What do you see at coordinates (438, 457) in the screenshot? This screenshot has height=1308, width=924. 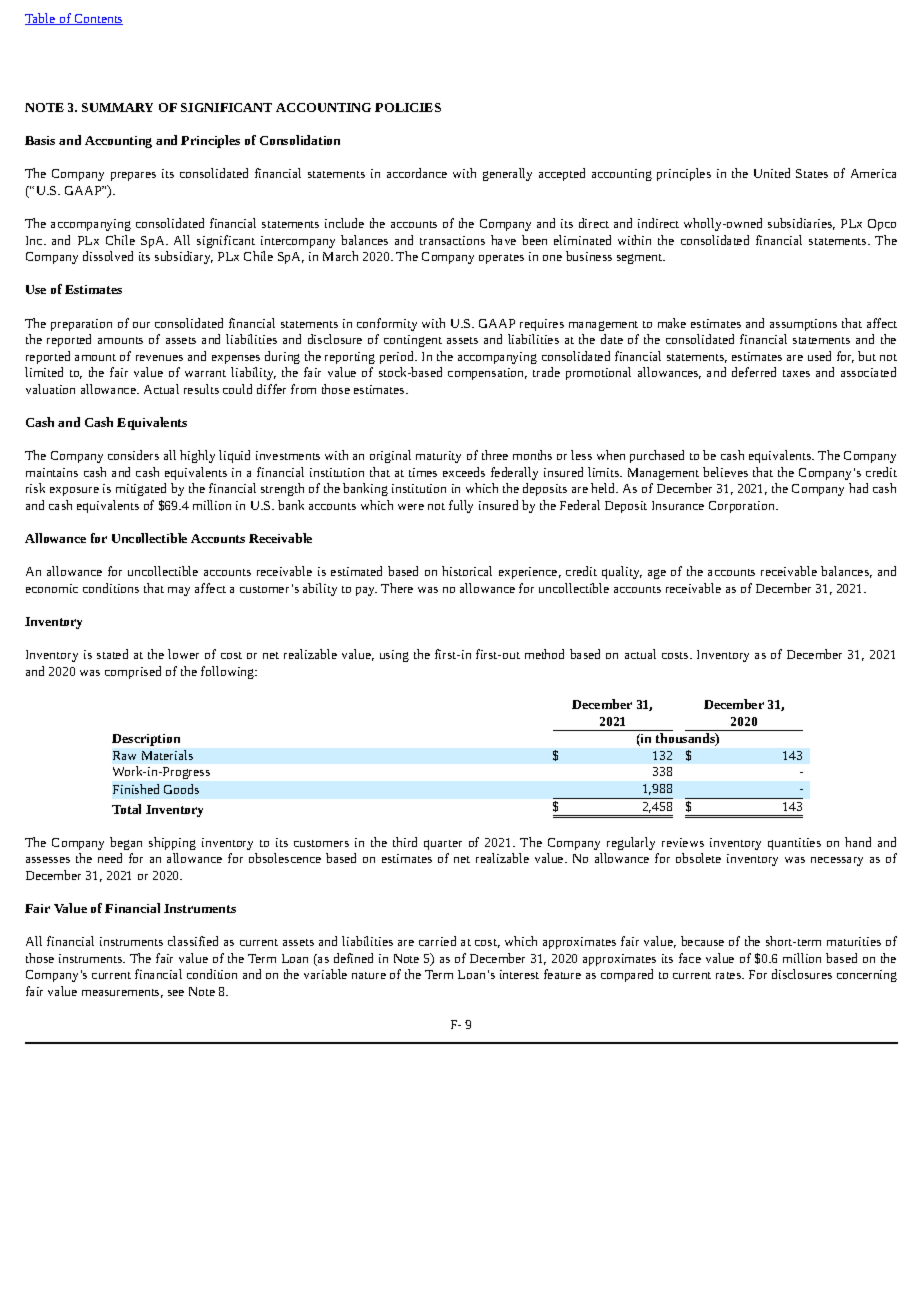 I see `maturity` at bounding box center [438, 457].
